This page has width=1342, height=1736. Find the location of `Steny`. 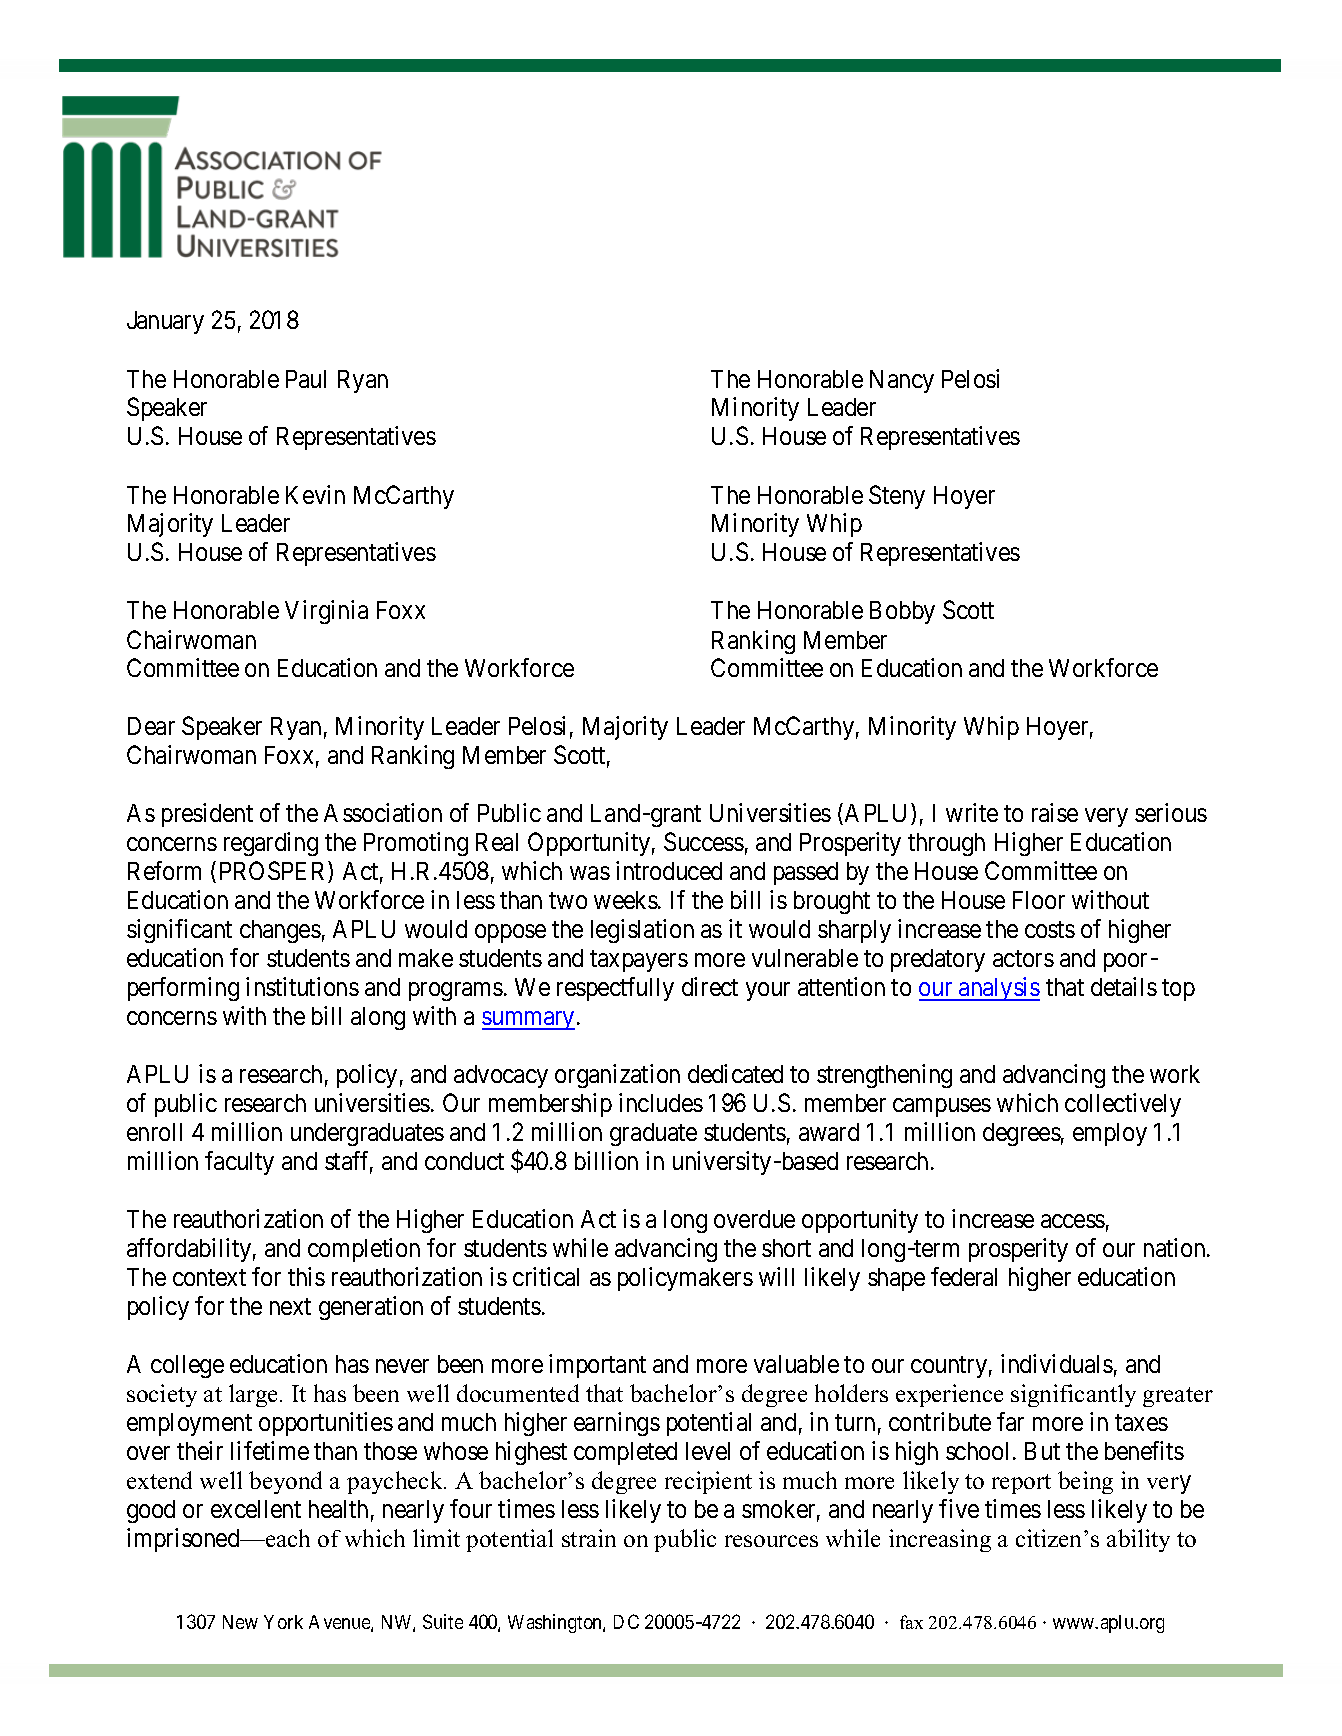

Steny is located at coordinates (897, 497).
